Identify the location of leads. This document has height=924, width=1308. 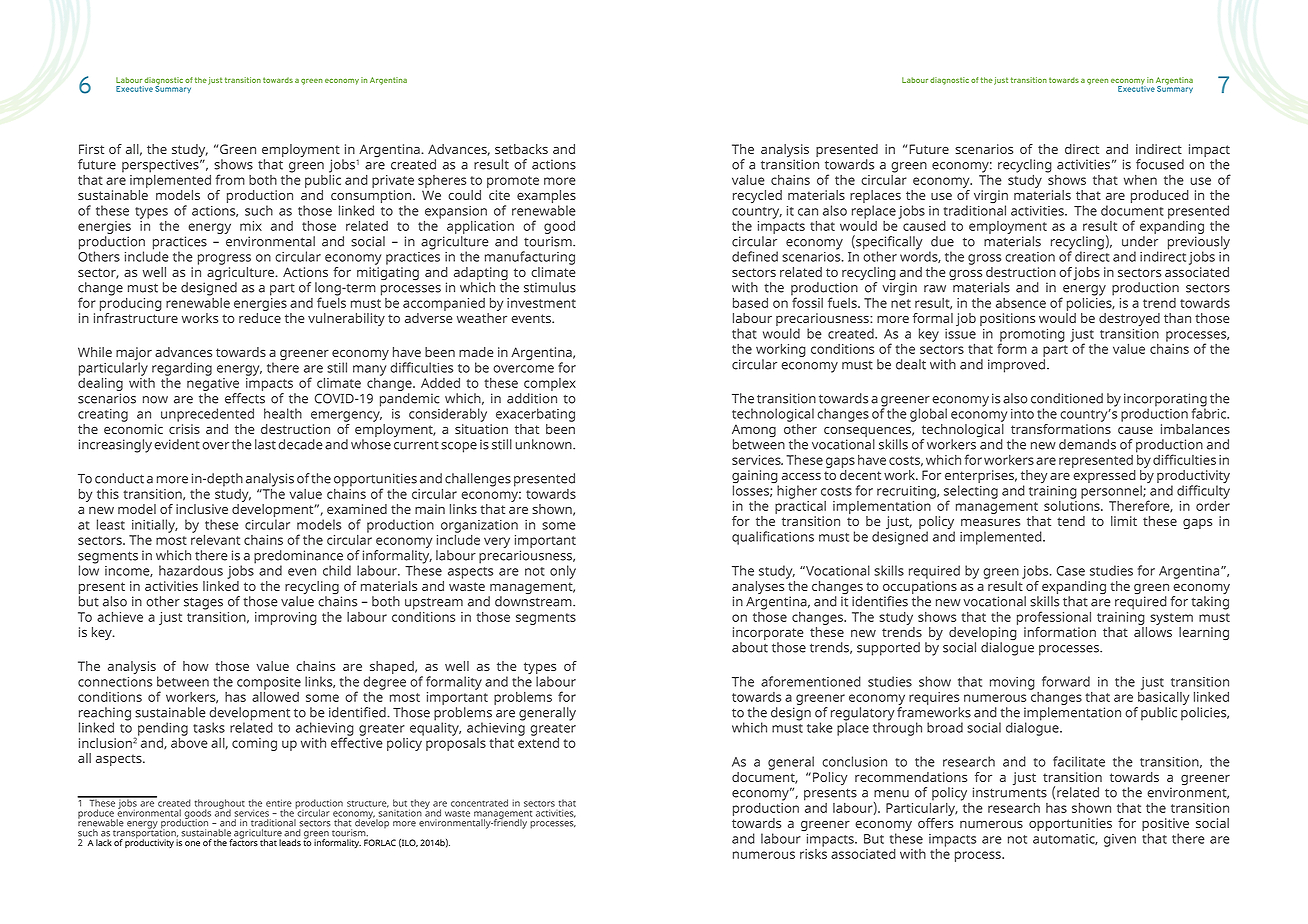
(290, 843).
